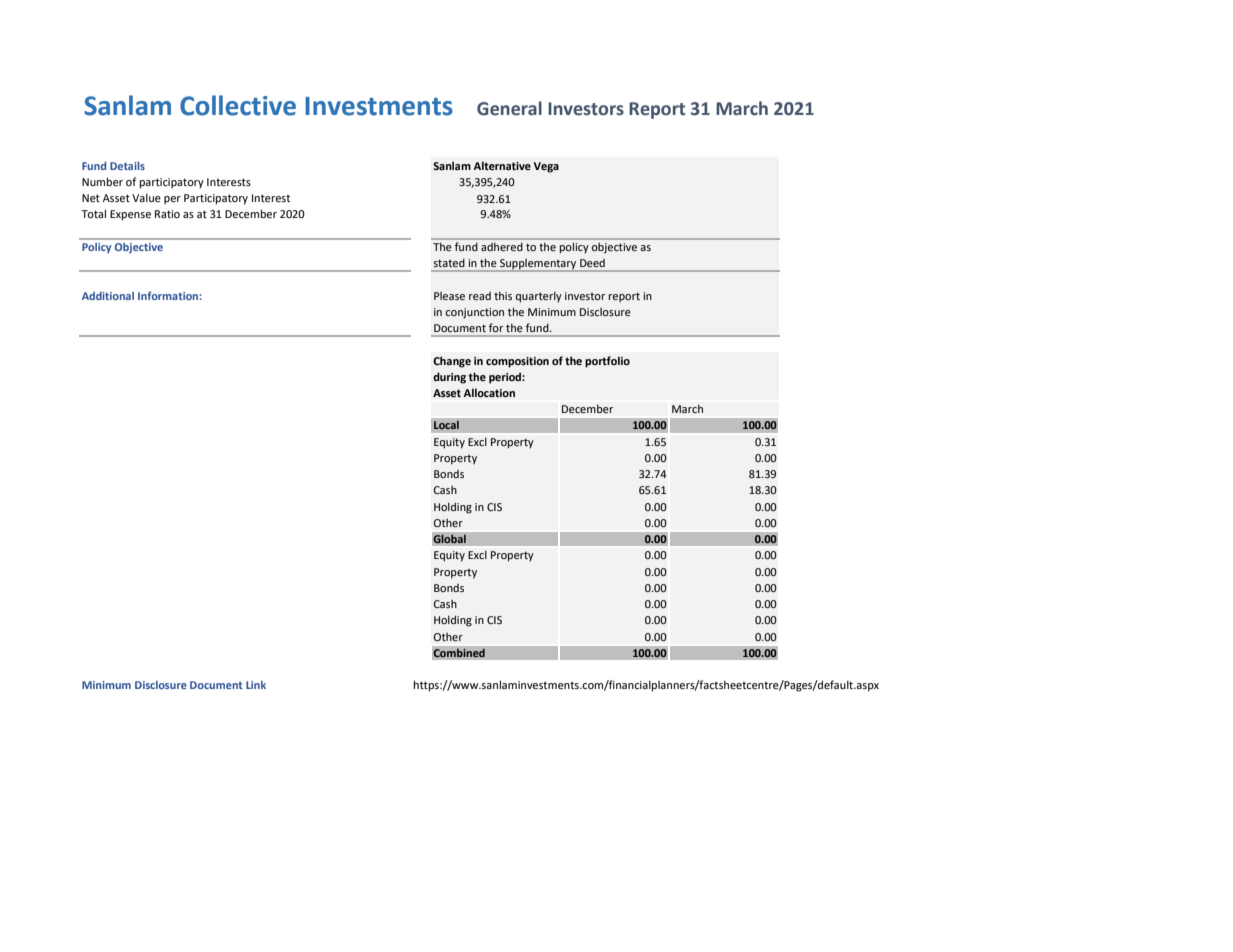 The image size is (1233, 952). Describe the element at coordinates (489, 393) in the document. I see `Allocation` at that location.
